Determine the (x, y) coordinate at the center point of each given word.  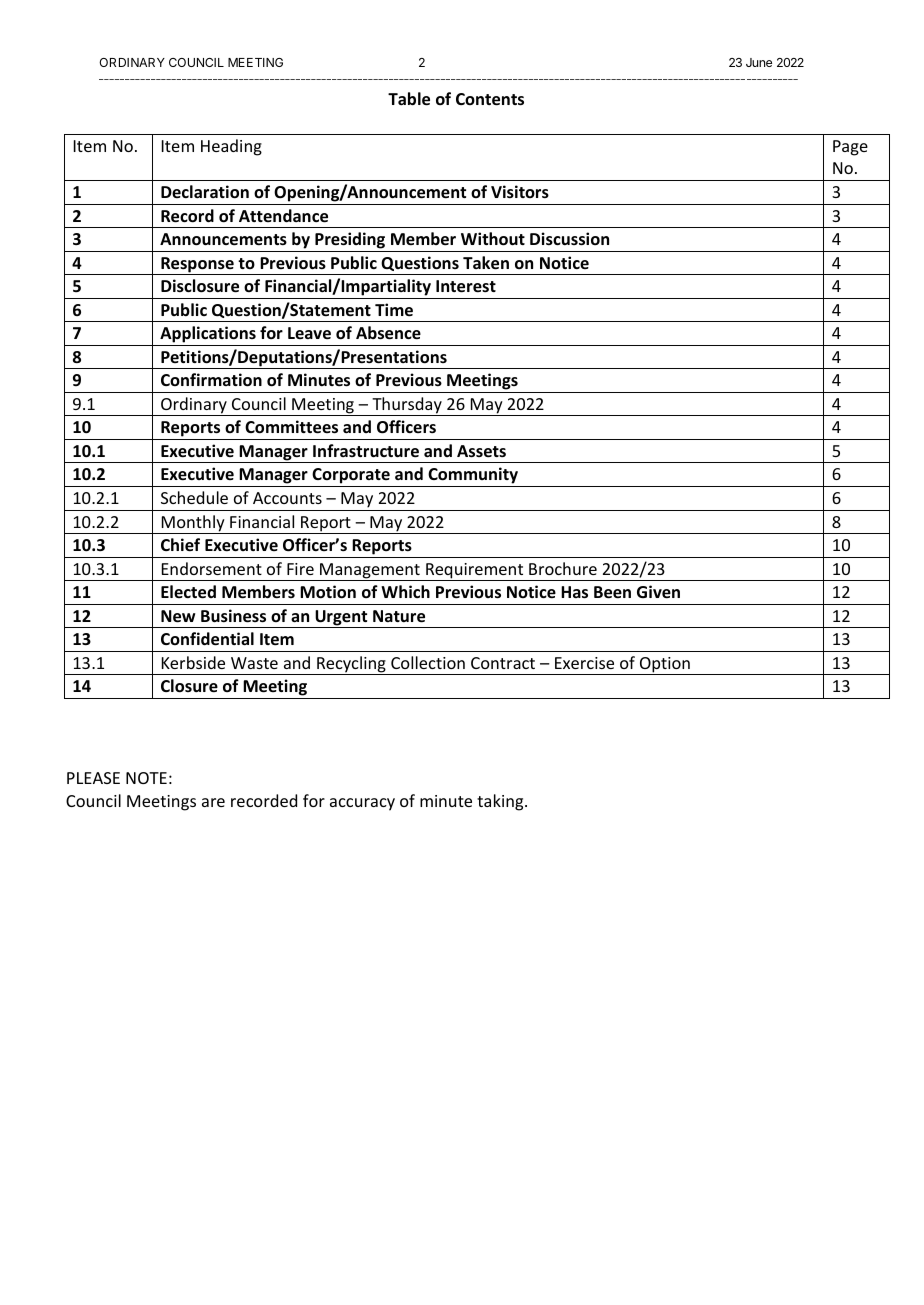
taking (501, 802)
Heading (231, 147)
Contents (490, 99)
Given (658, 592)
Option (665, 666)
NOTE (146, 778)
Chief (180, 545)
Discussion (569, 239)
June (759, 62)
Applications (208, 334)
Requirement (475, 572)
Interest (466, 286)
